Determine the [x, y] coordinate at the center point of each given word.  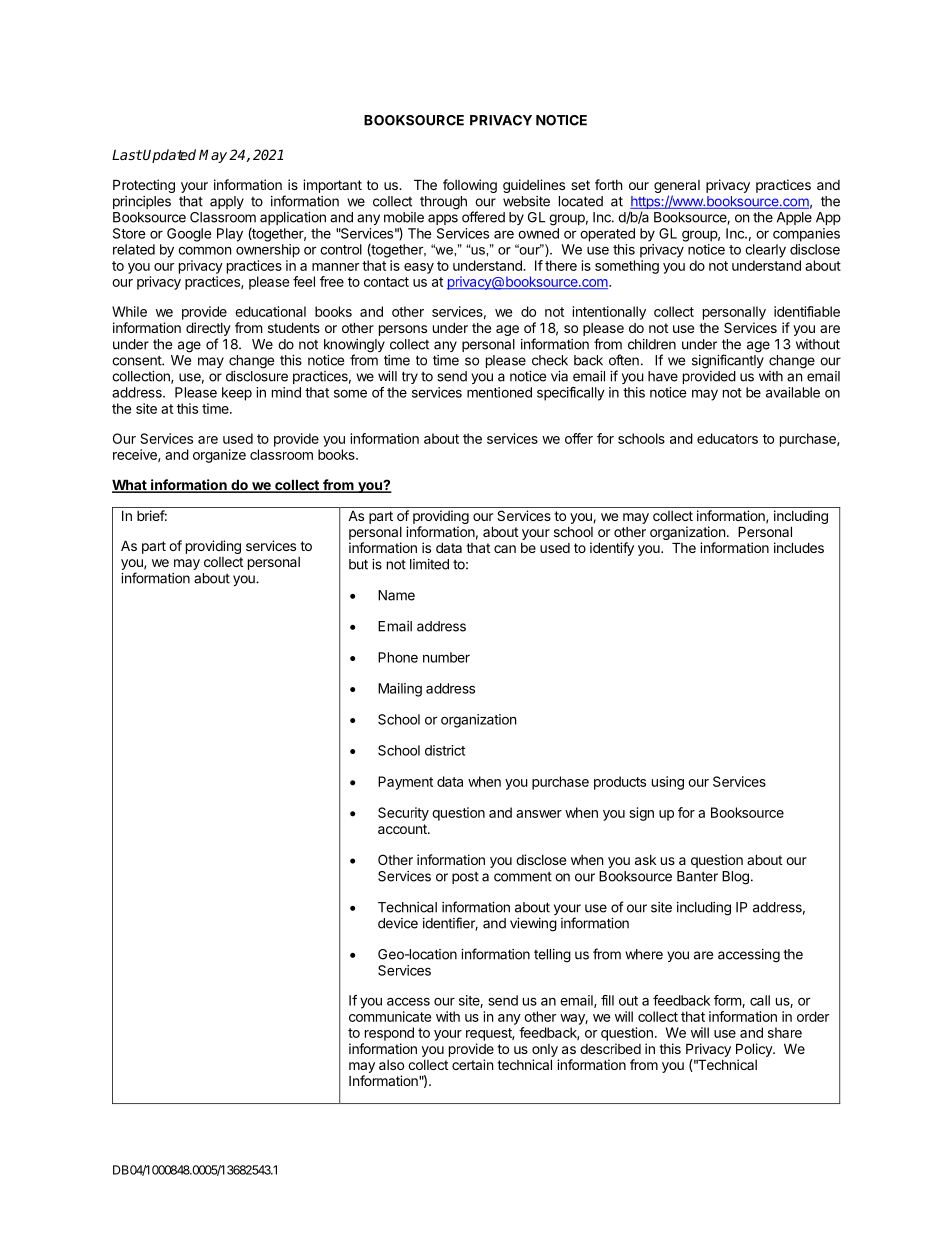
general [677, 188]
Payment [405, 783]
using [668, 783]
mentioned [499, 392]
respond [389, 1034]
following [470, 186]
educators [727, 438]
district [445, 750]
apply [227, 202]
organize [219, 456]
